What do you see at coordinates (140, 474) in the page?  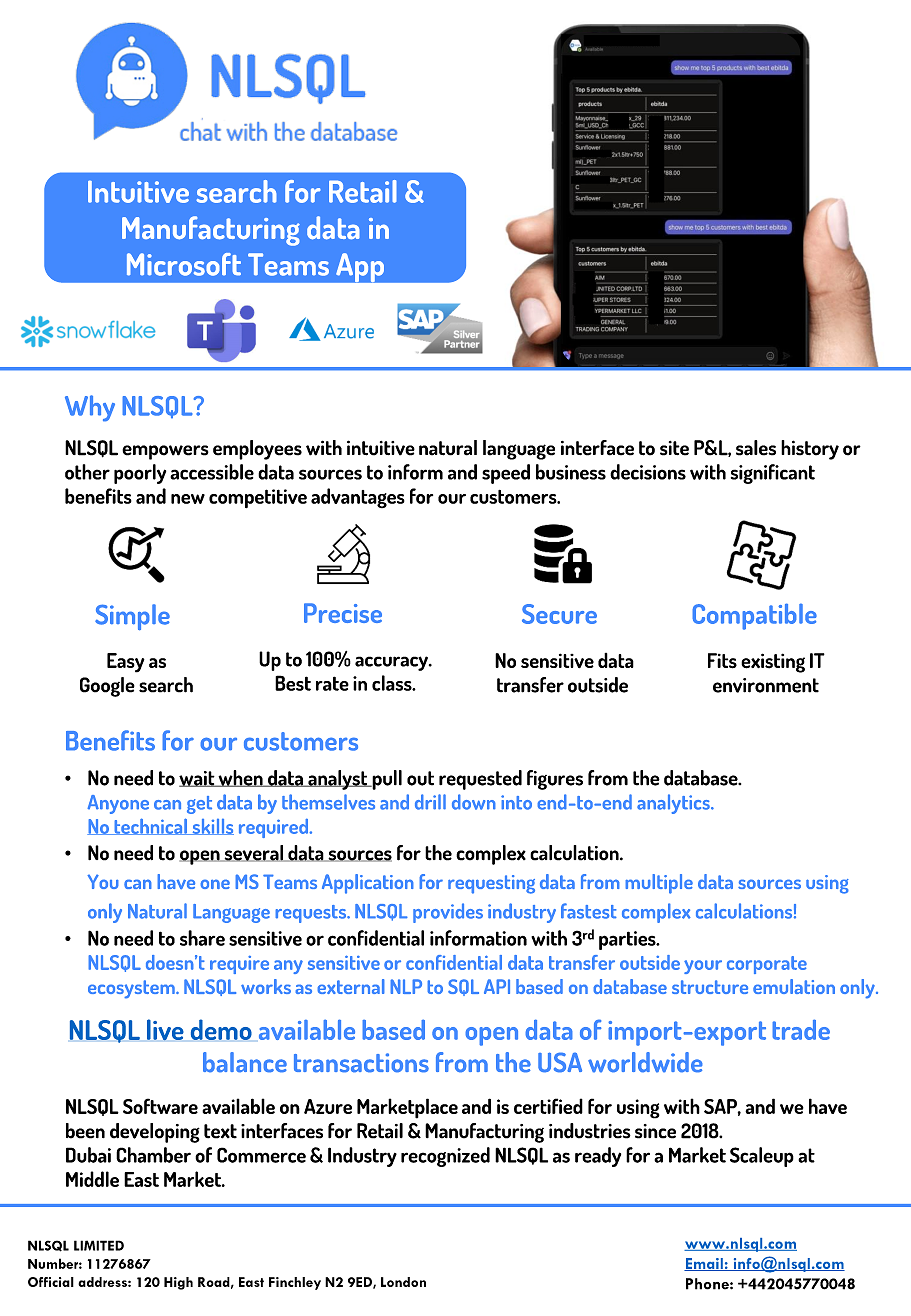 I see `poorly` at bounding box center [140, 474].
